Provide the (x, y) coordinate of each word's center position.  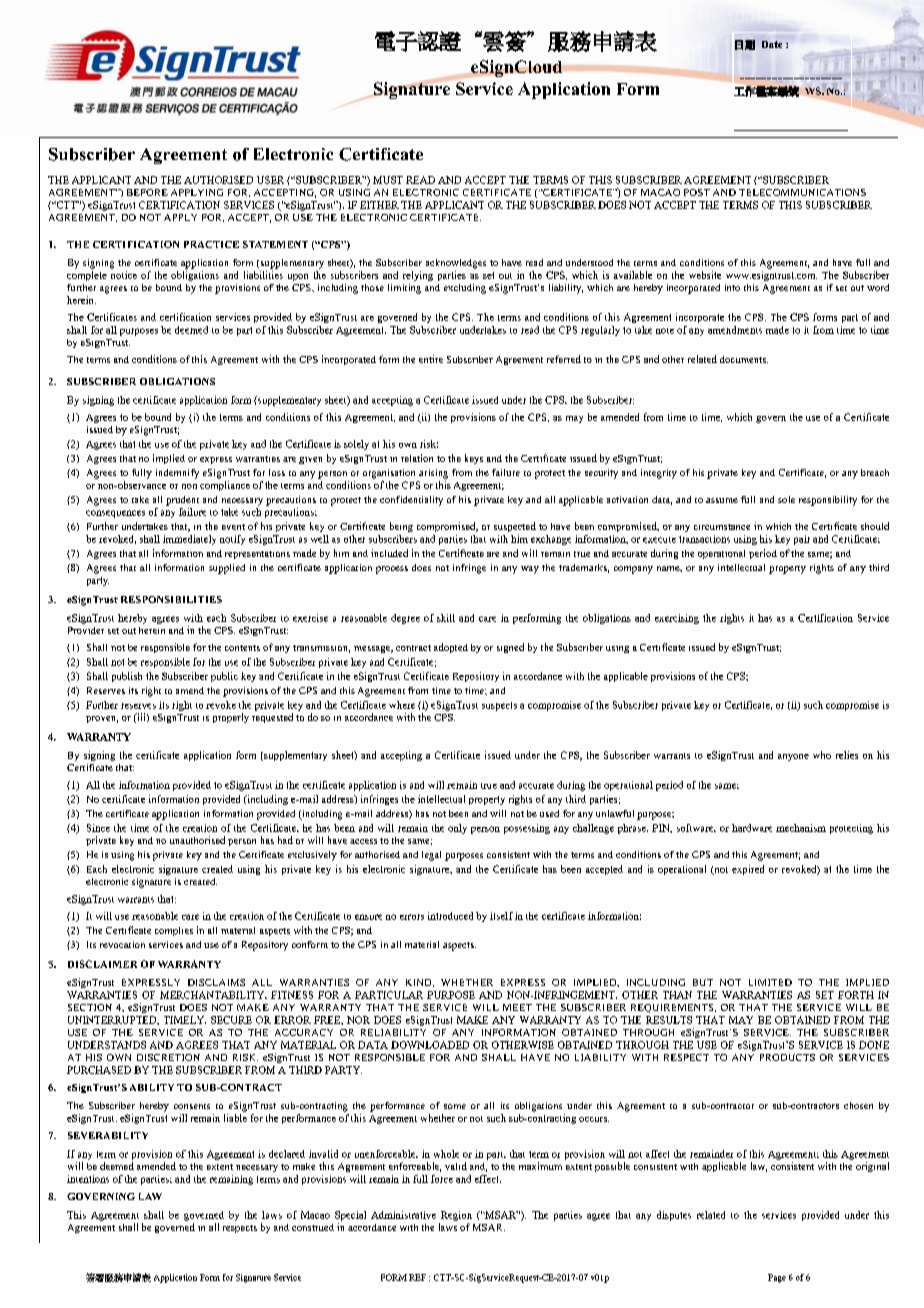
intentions (88, 1179)
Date (772, 44)
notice (124, 275)
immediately (189, 540)
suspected (515, 527)
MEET (517, 1007)
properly (231, 718)
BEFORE (147, 192)
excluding (465, 289)
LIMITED (770, 982)
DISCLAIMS (216, 982)
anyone (793, 757)
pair (802, 540)
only (457, 829)
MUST (388, 180)
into (732, 287)
